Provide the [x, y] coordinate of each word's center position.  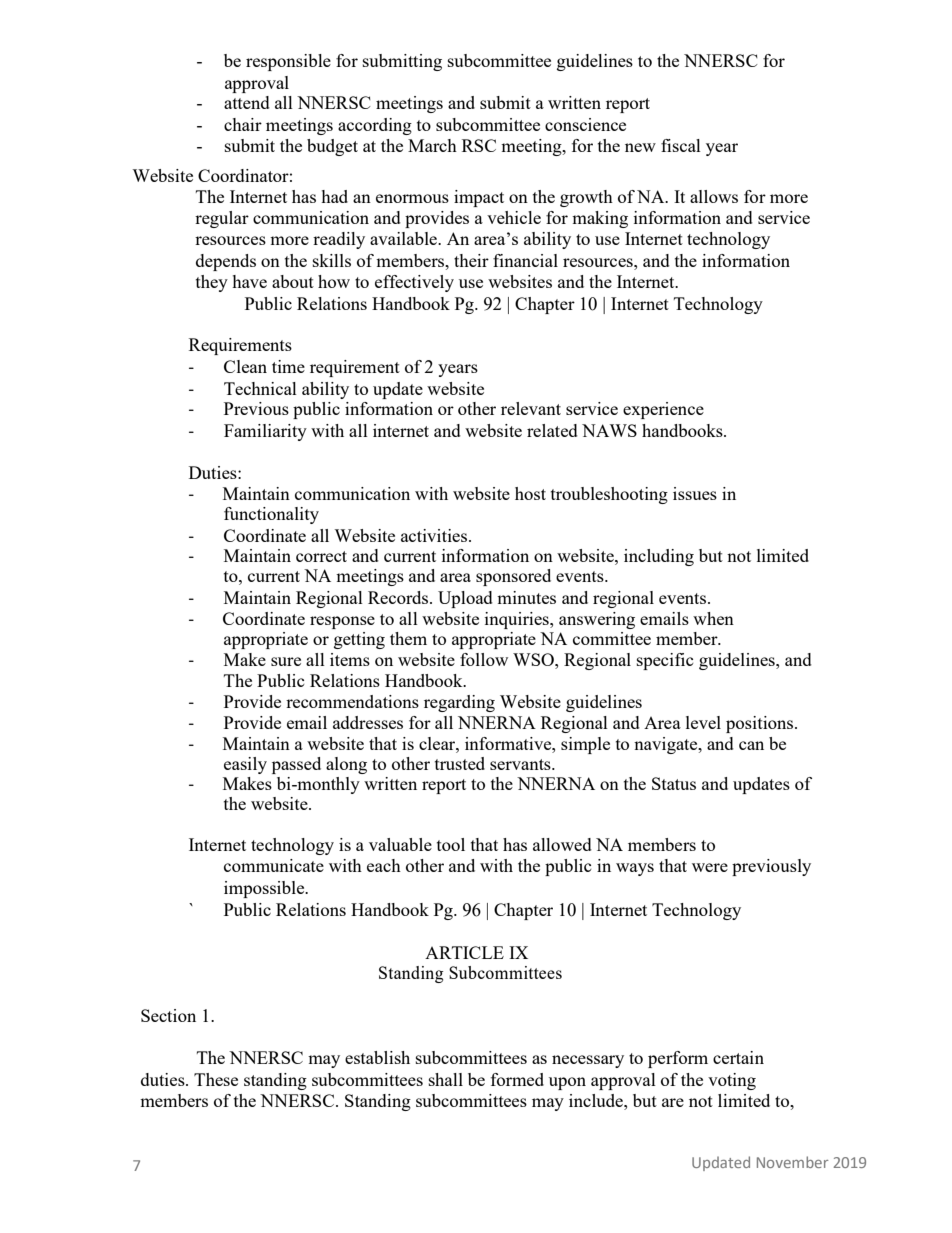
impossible [265, 889]
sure [286, 661]
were [710, 867]
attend [247, 102]
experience [663, 410]
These [216, 1079]
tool [451, 844]
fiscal [681, 145]
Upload [465, 599]
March [432, 145]
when [713, 618]
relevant [531, 408]
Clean [245, 366]
